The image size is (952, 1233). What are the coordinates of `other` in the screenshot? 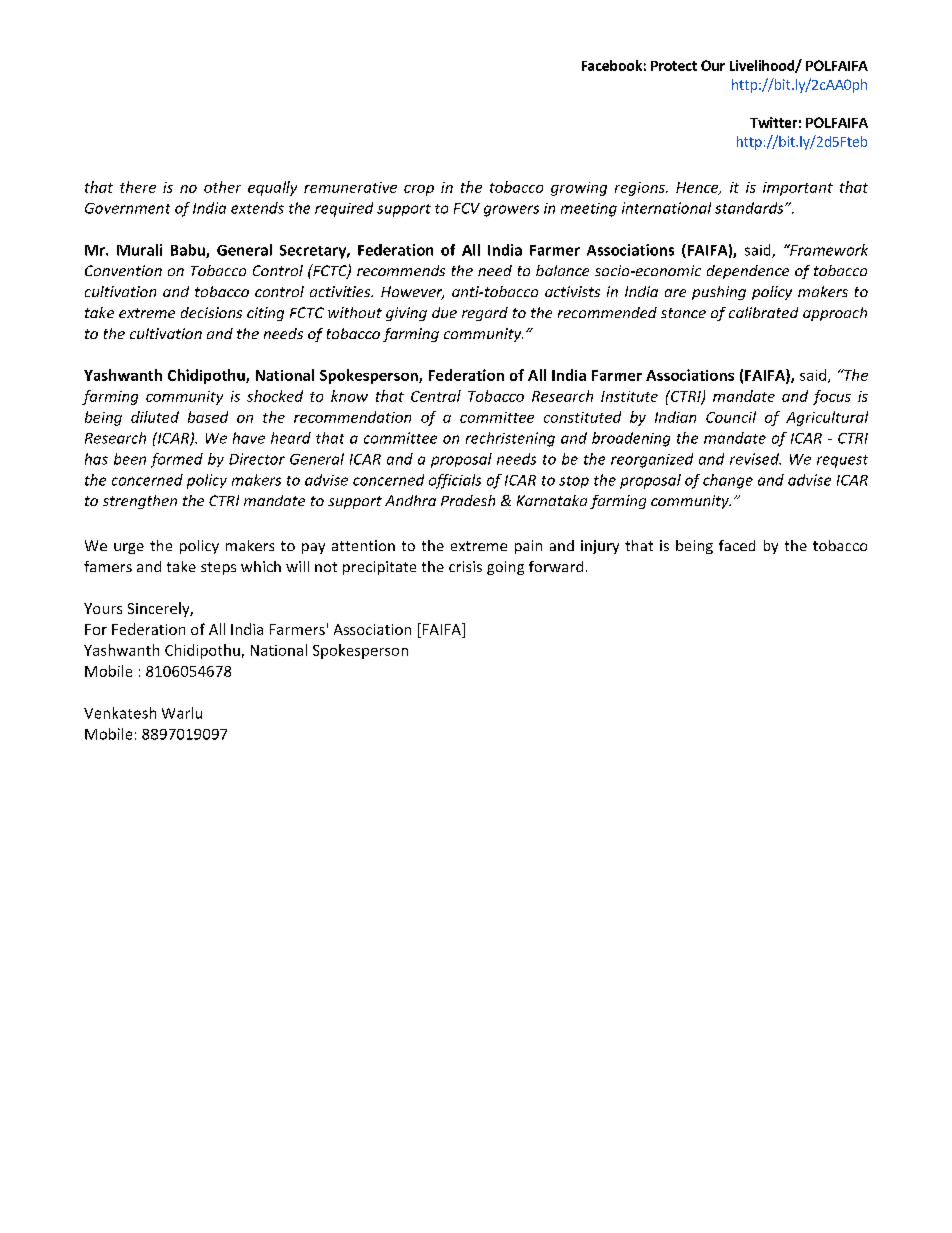 It's located at (222, 187).
